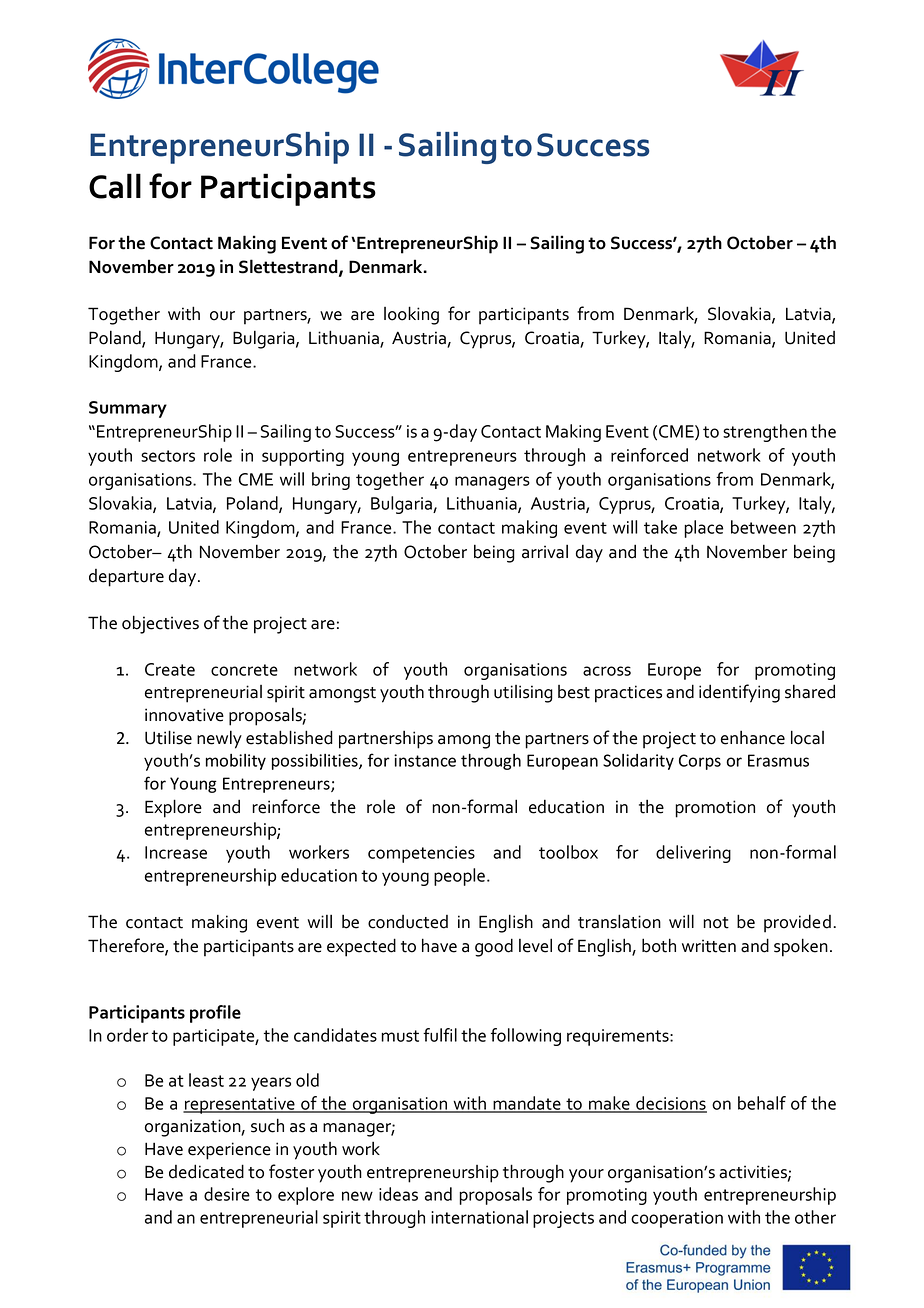 The width and height of the screenshot is (924, 1308). What do you see at coordinates (184, 715) in the screenshot?
I see `innovative` at bounding box center [184, 715].
